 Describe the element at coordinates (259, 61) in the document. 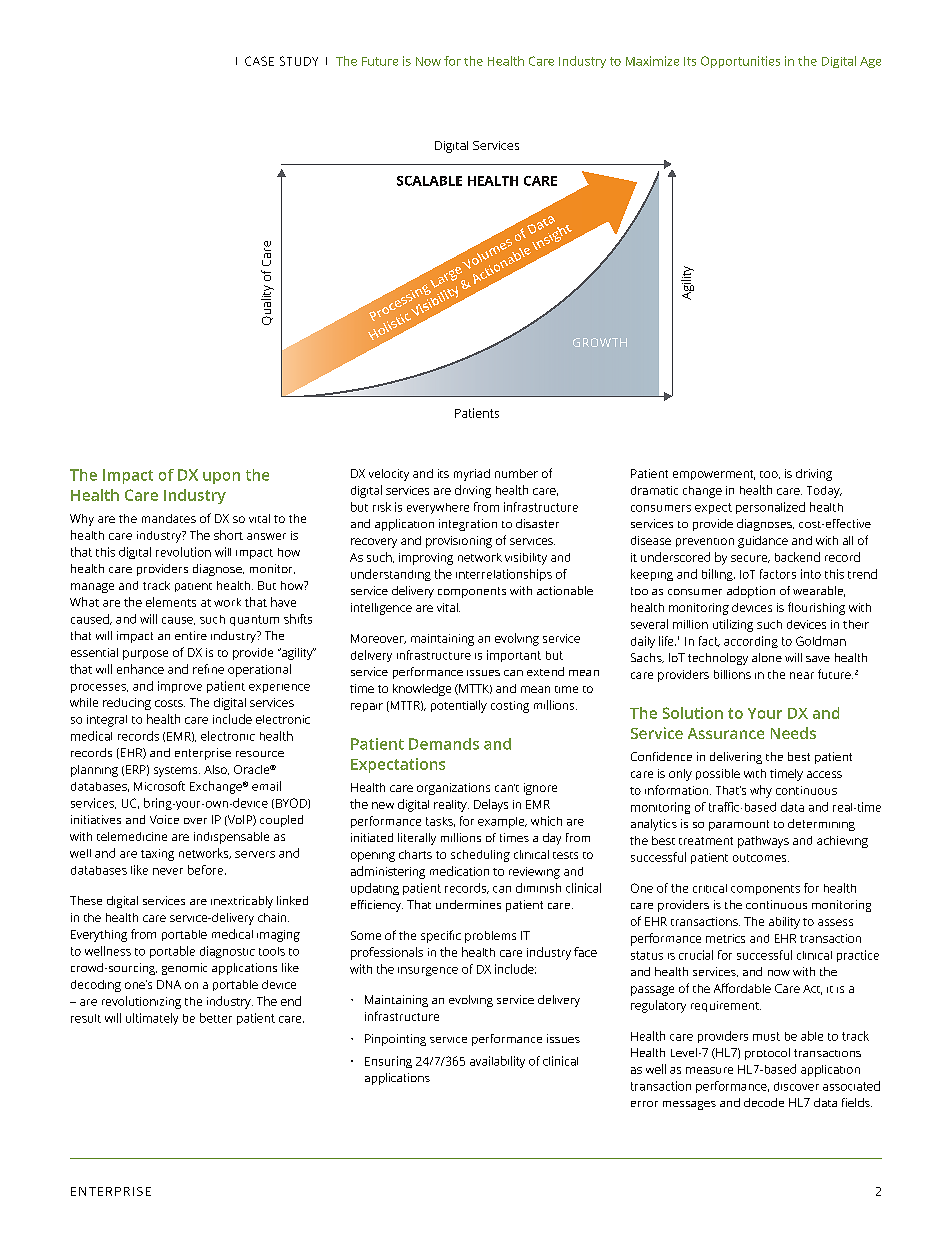

I see `CASE` at that location.
